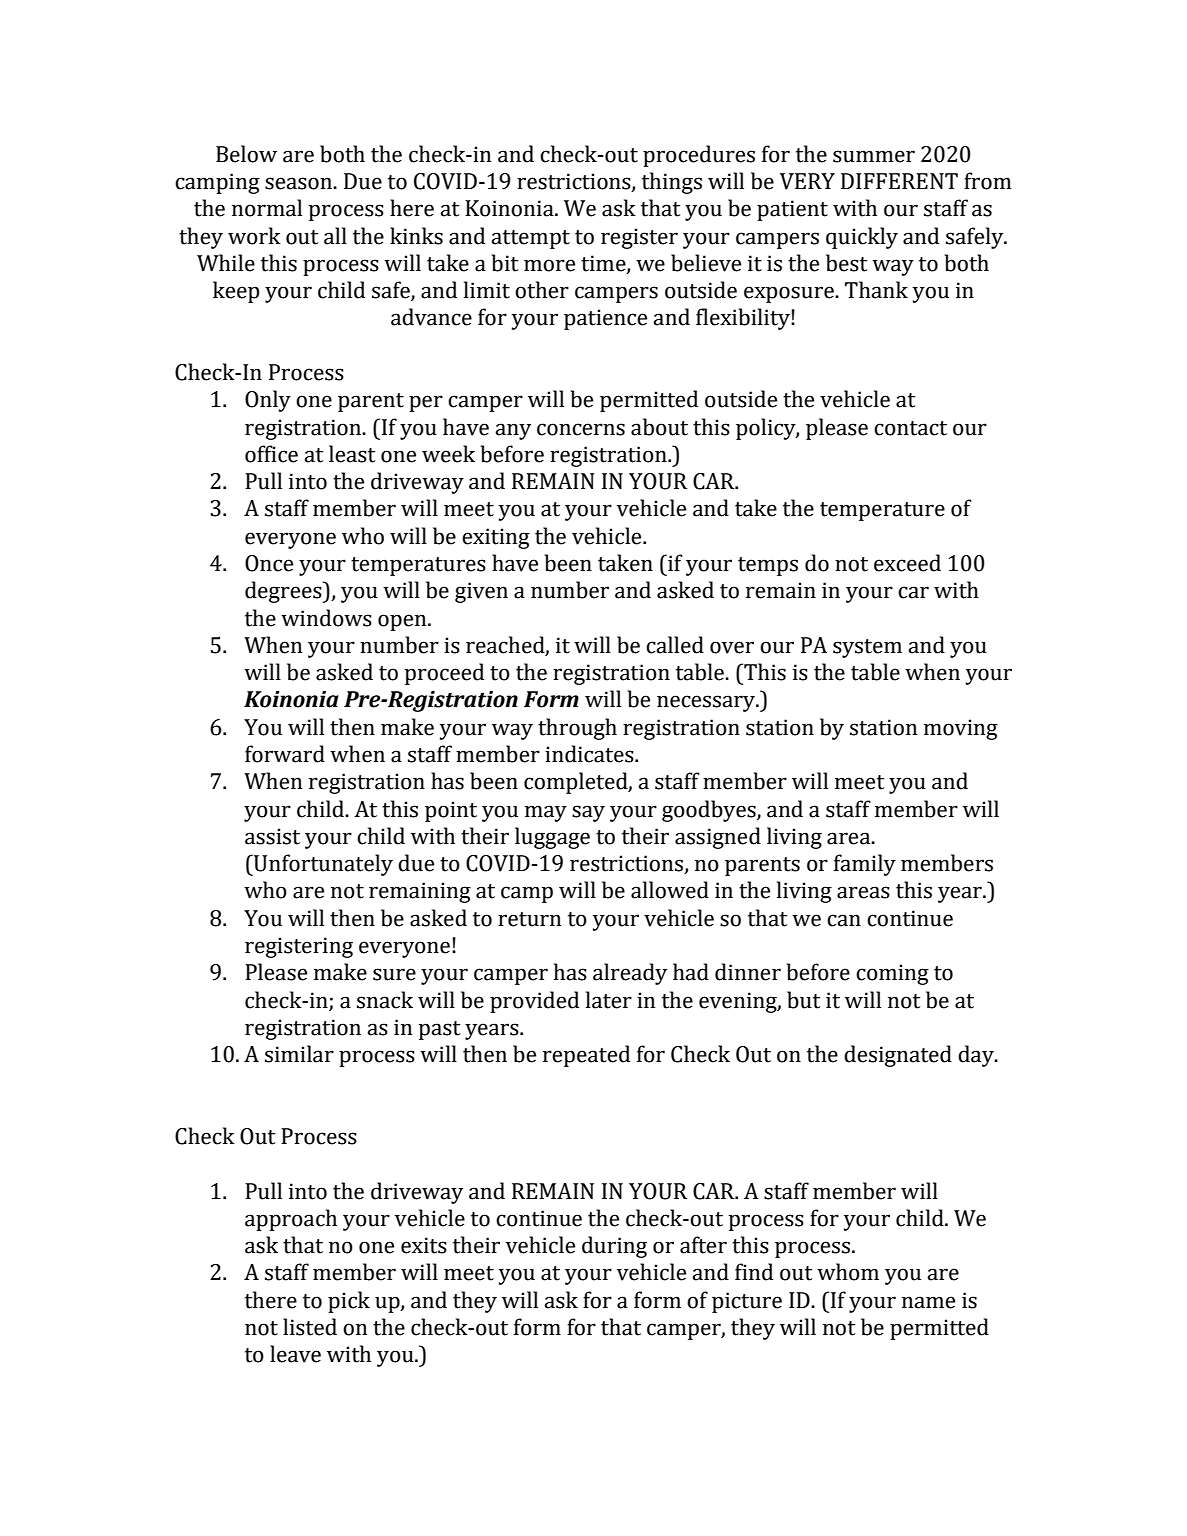 Image resolution: width=1187 pixels, height=1536 pixels. What do you see at coordinates (928, 1302) in the page?
I see `name` at bounding box center [928, 1302].
